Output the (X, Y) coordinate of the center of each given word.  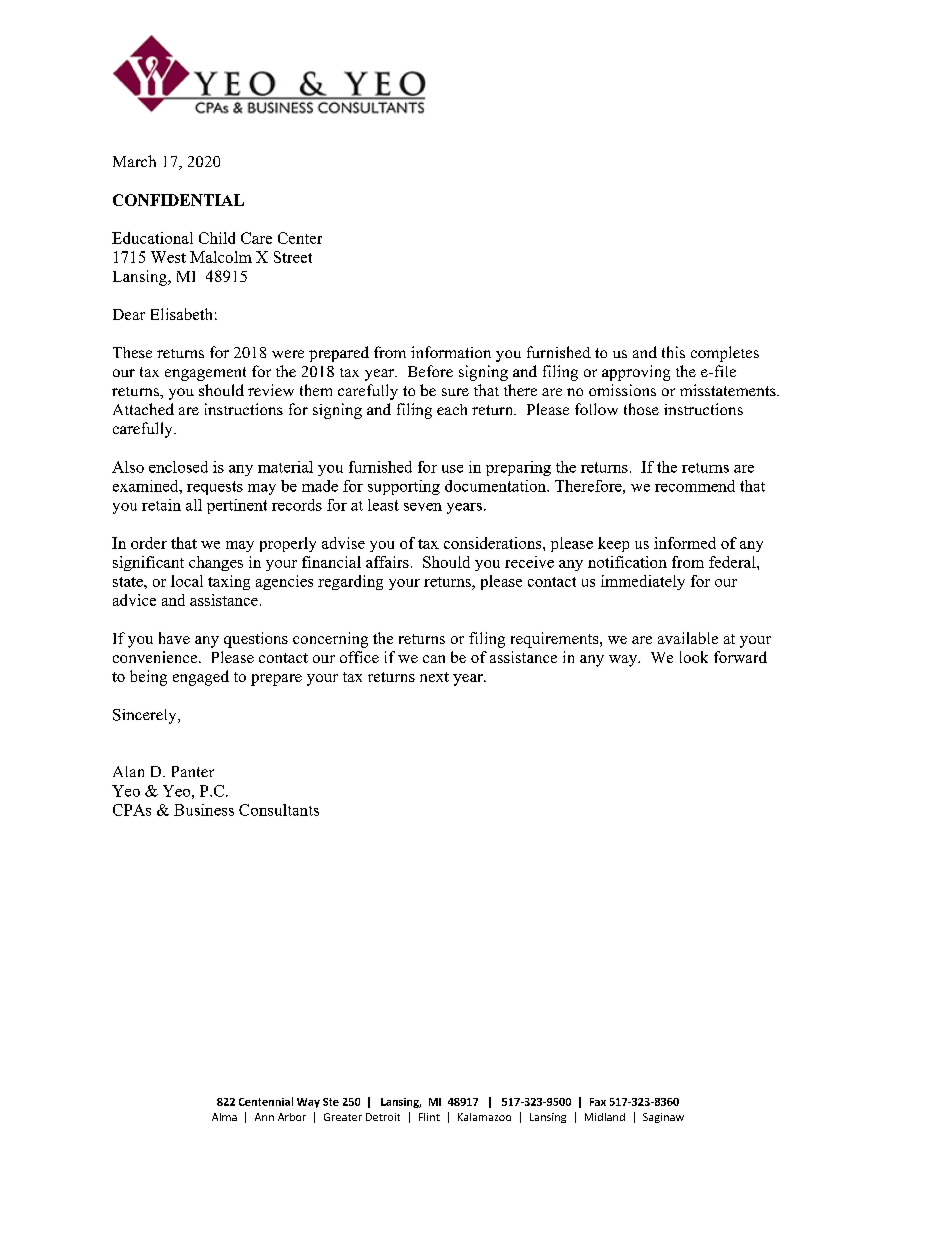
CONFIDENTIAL (178, 200)
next (434, 677)
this (673, 352)
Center (300, 238)
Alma (224, 1117)
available (688, 638)
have (174, 638)
